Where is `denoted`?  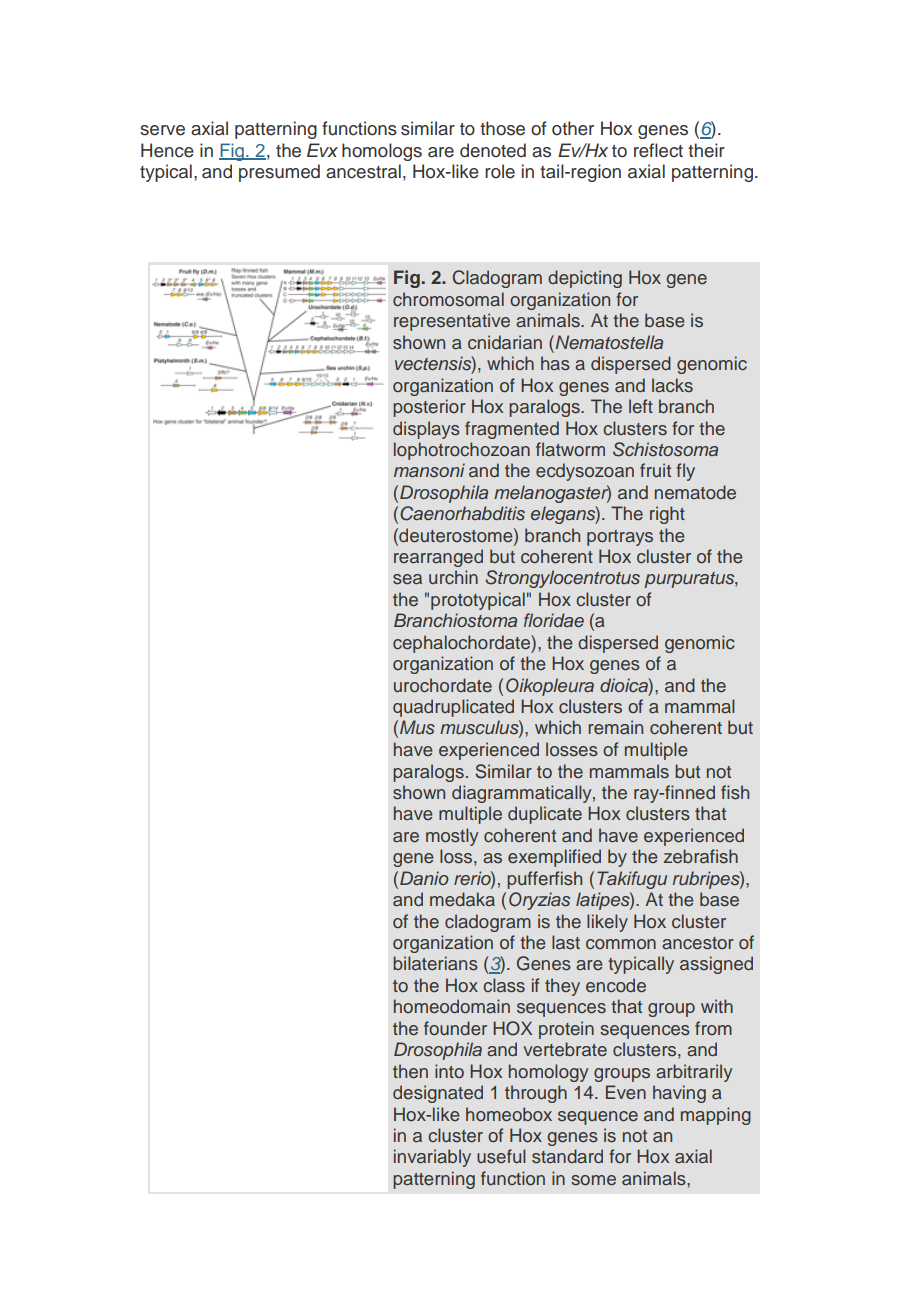 denoted is located at coordinates (493, 150).
